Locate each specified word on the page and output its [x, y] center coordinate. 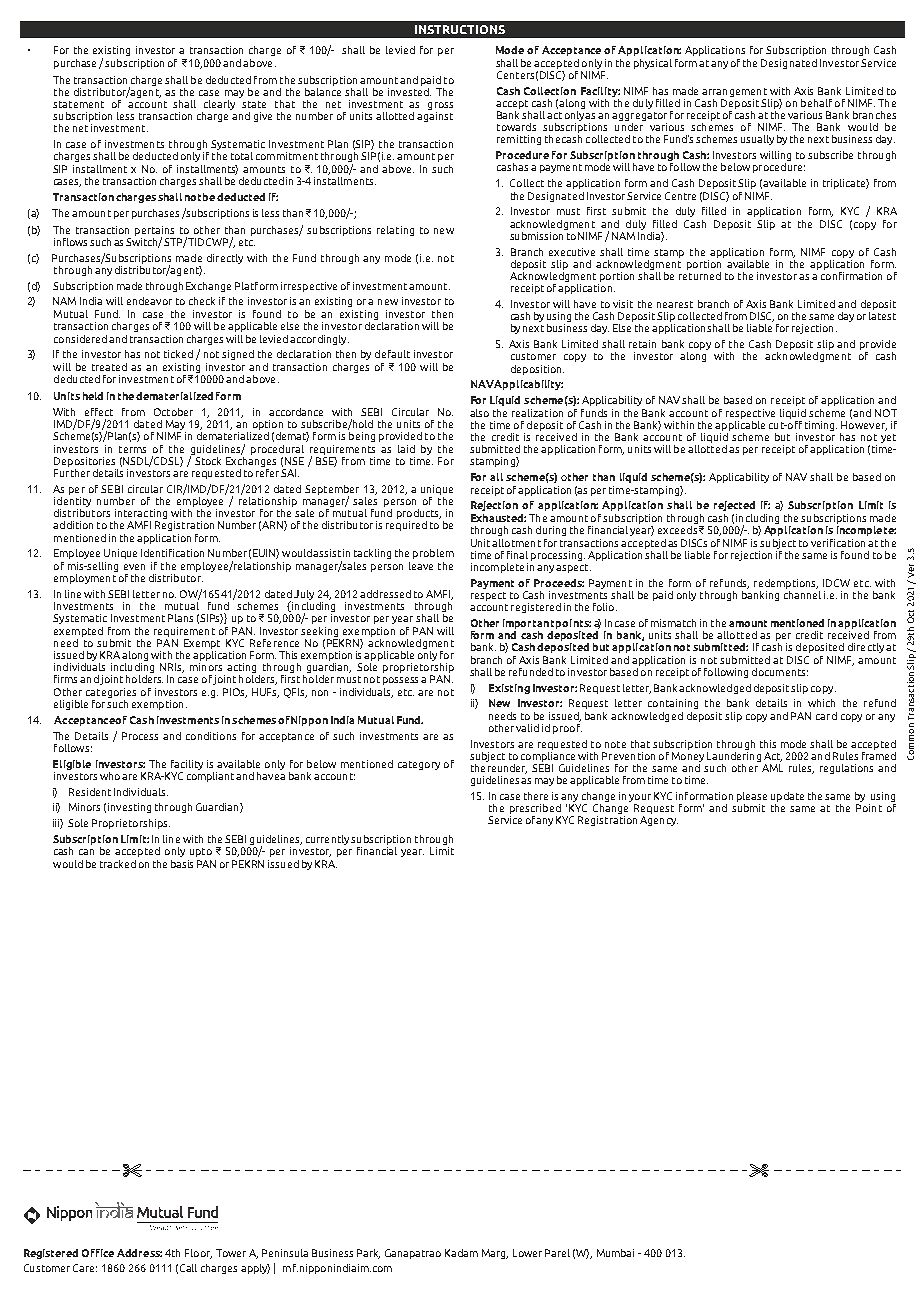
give [263, 117]
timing [821, 426]
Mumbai [615, 1253]
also [479, 413]
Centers [515, 75]
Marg [495, 1254]
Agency [659, 821]
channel [802, 593]
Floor [198, 1254]
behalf [816, 103]
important [528, 624]
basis [182, 864]
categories [111, 693]
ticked [178, 354]
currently [327, 840]
